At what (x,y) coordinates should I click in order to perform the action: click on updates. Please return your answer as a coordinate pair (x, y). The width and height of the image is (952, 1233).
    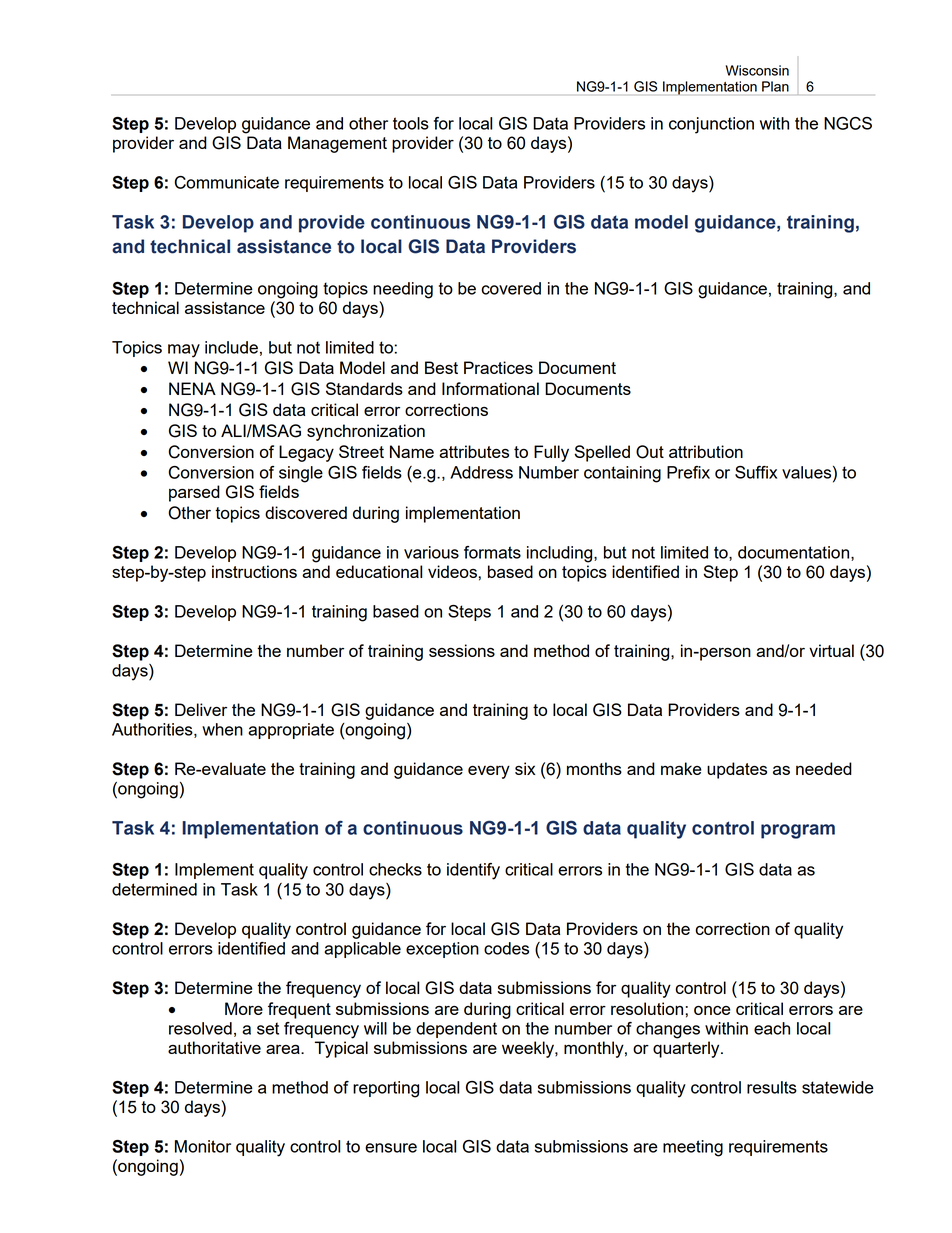
    Looking at the image, I should click on (737, 770).
